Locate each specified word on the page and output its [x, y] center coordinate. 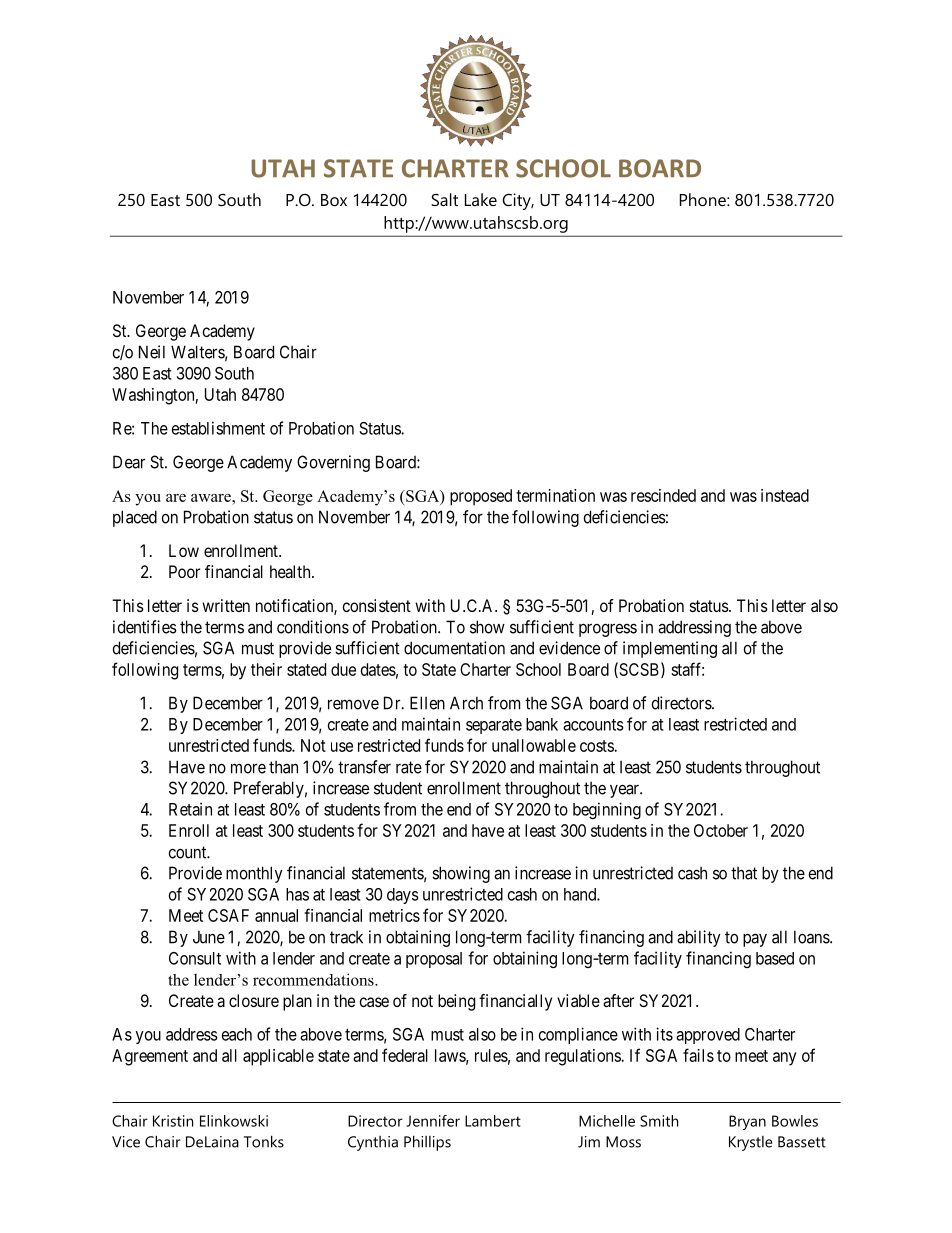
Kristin [173, 1121]
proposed [481, 497]
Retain [190, 809]
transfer [364, 767]
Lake [481, 199]
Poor [184, 571]
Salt [444, 199]
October [721, 830]
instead [785, 495]
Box [334, 200]
